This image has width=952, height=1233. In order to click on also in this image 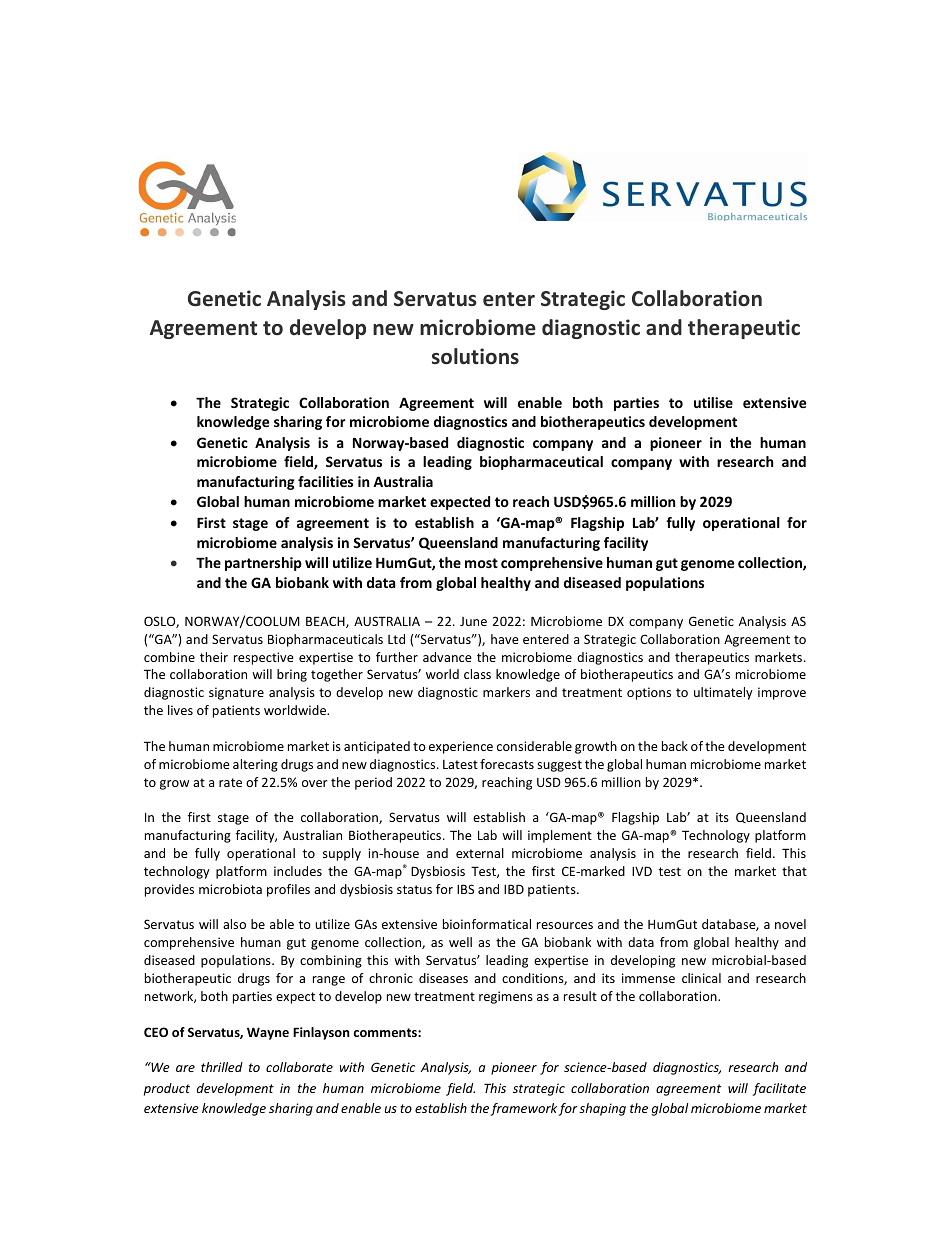, I will do `click(234, 924)`.
